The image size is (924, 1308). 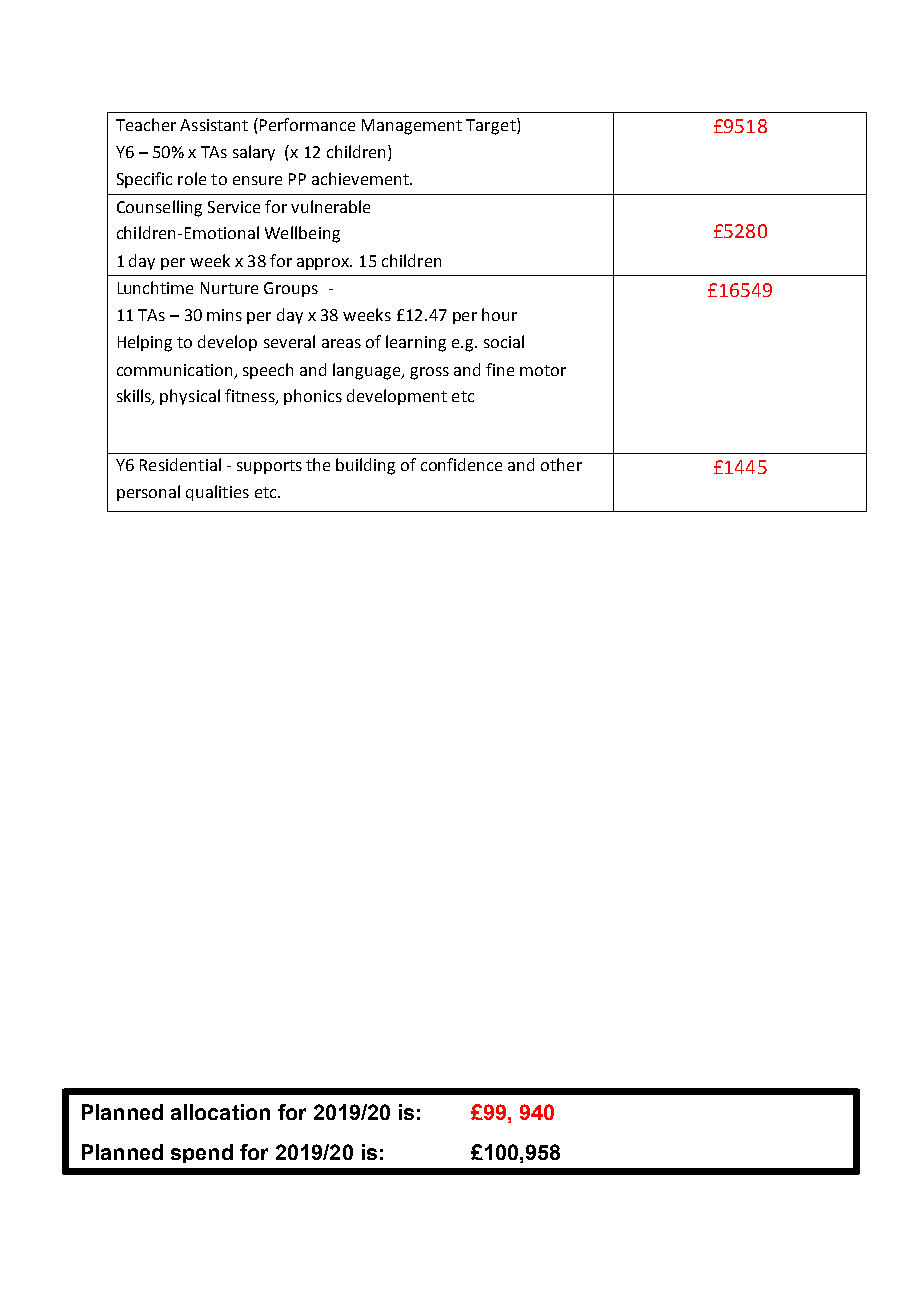 I want to click on fine, so click(x=500, y=369).
